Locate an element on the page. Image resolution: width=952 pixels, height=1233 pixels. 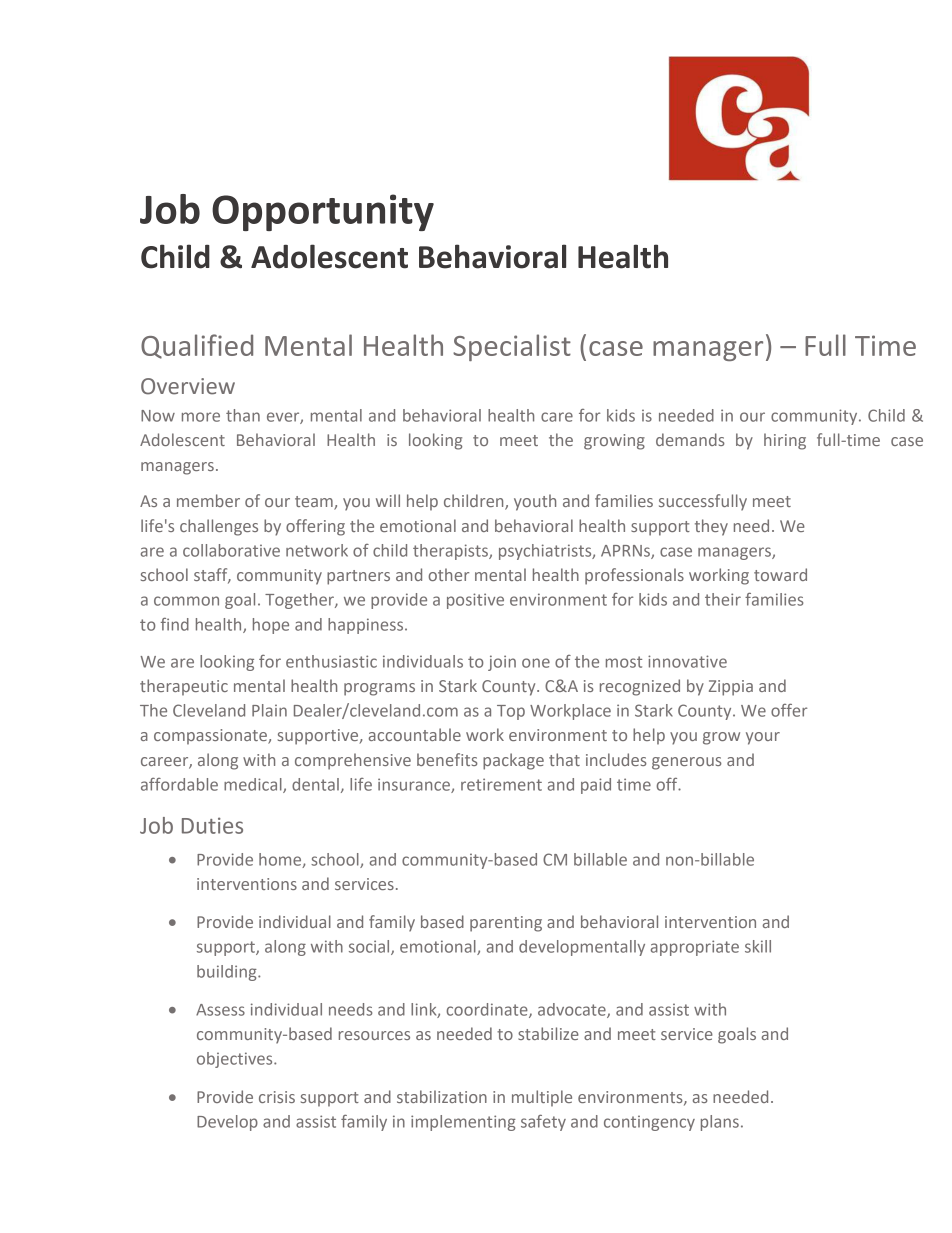
join is located at coordinates (502, 663).
